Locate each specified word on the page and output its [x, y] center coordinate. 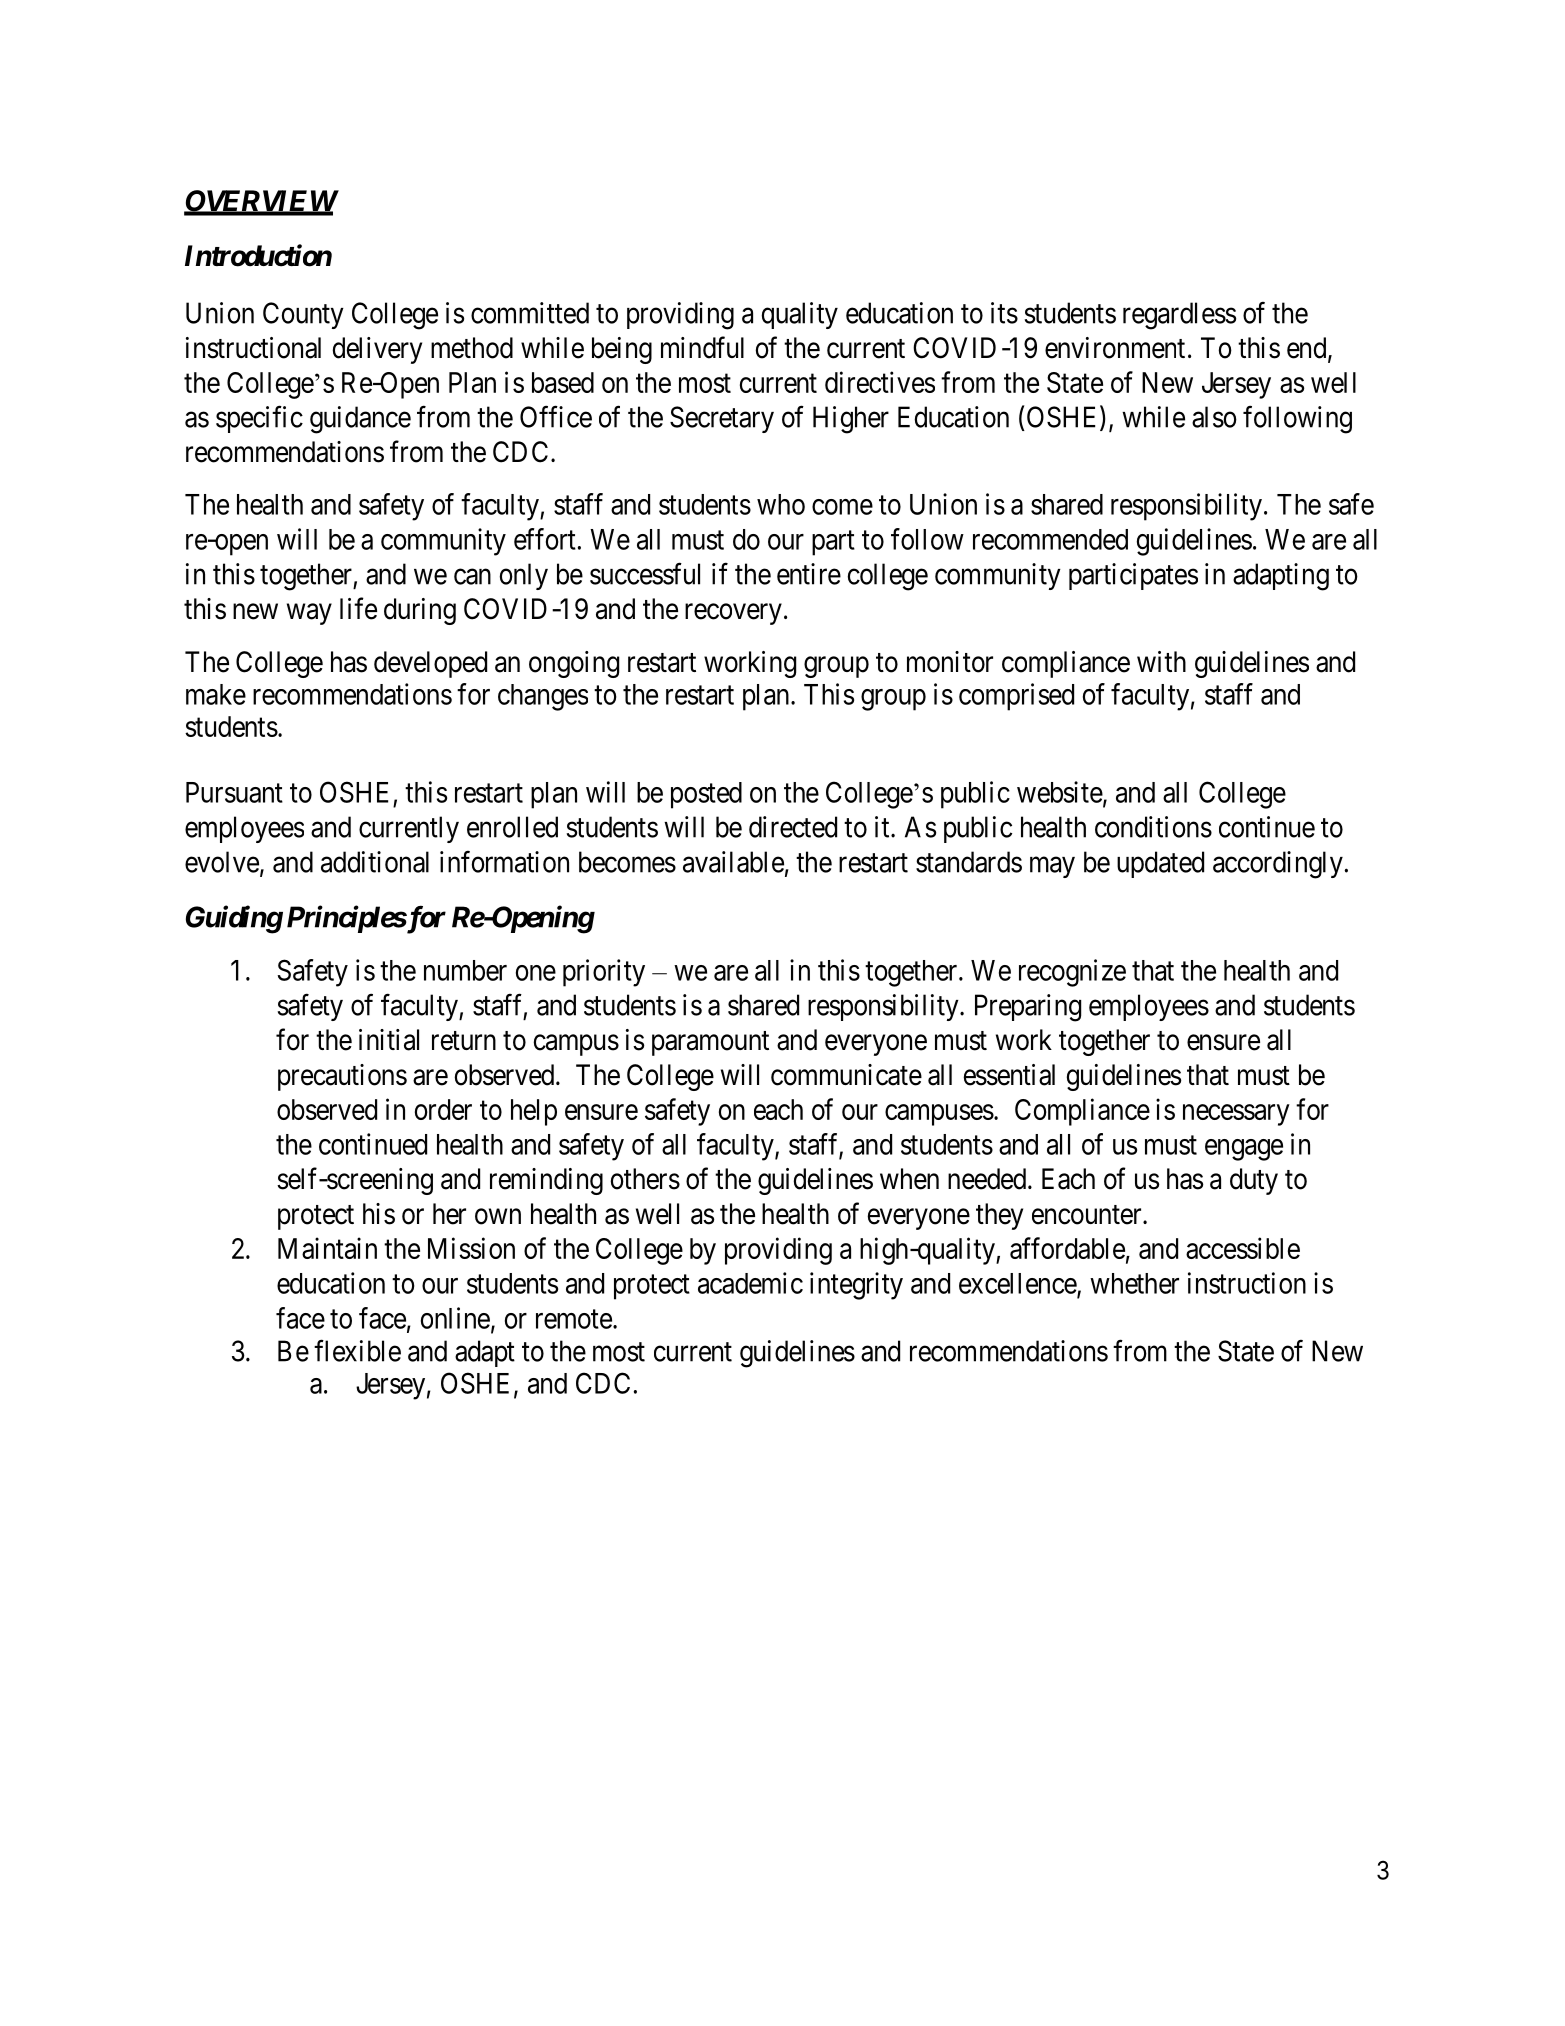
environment [1115, 348]
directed [793, 827]
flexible [357, 1351]
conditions [1153, 827]
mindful [702, 347]
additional [375, 862]
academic [750, 1283]
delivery [377, 350]
